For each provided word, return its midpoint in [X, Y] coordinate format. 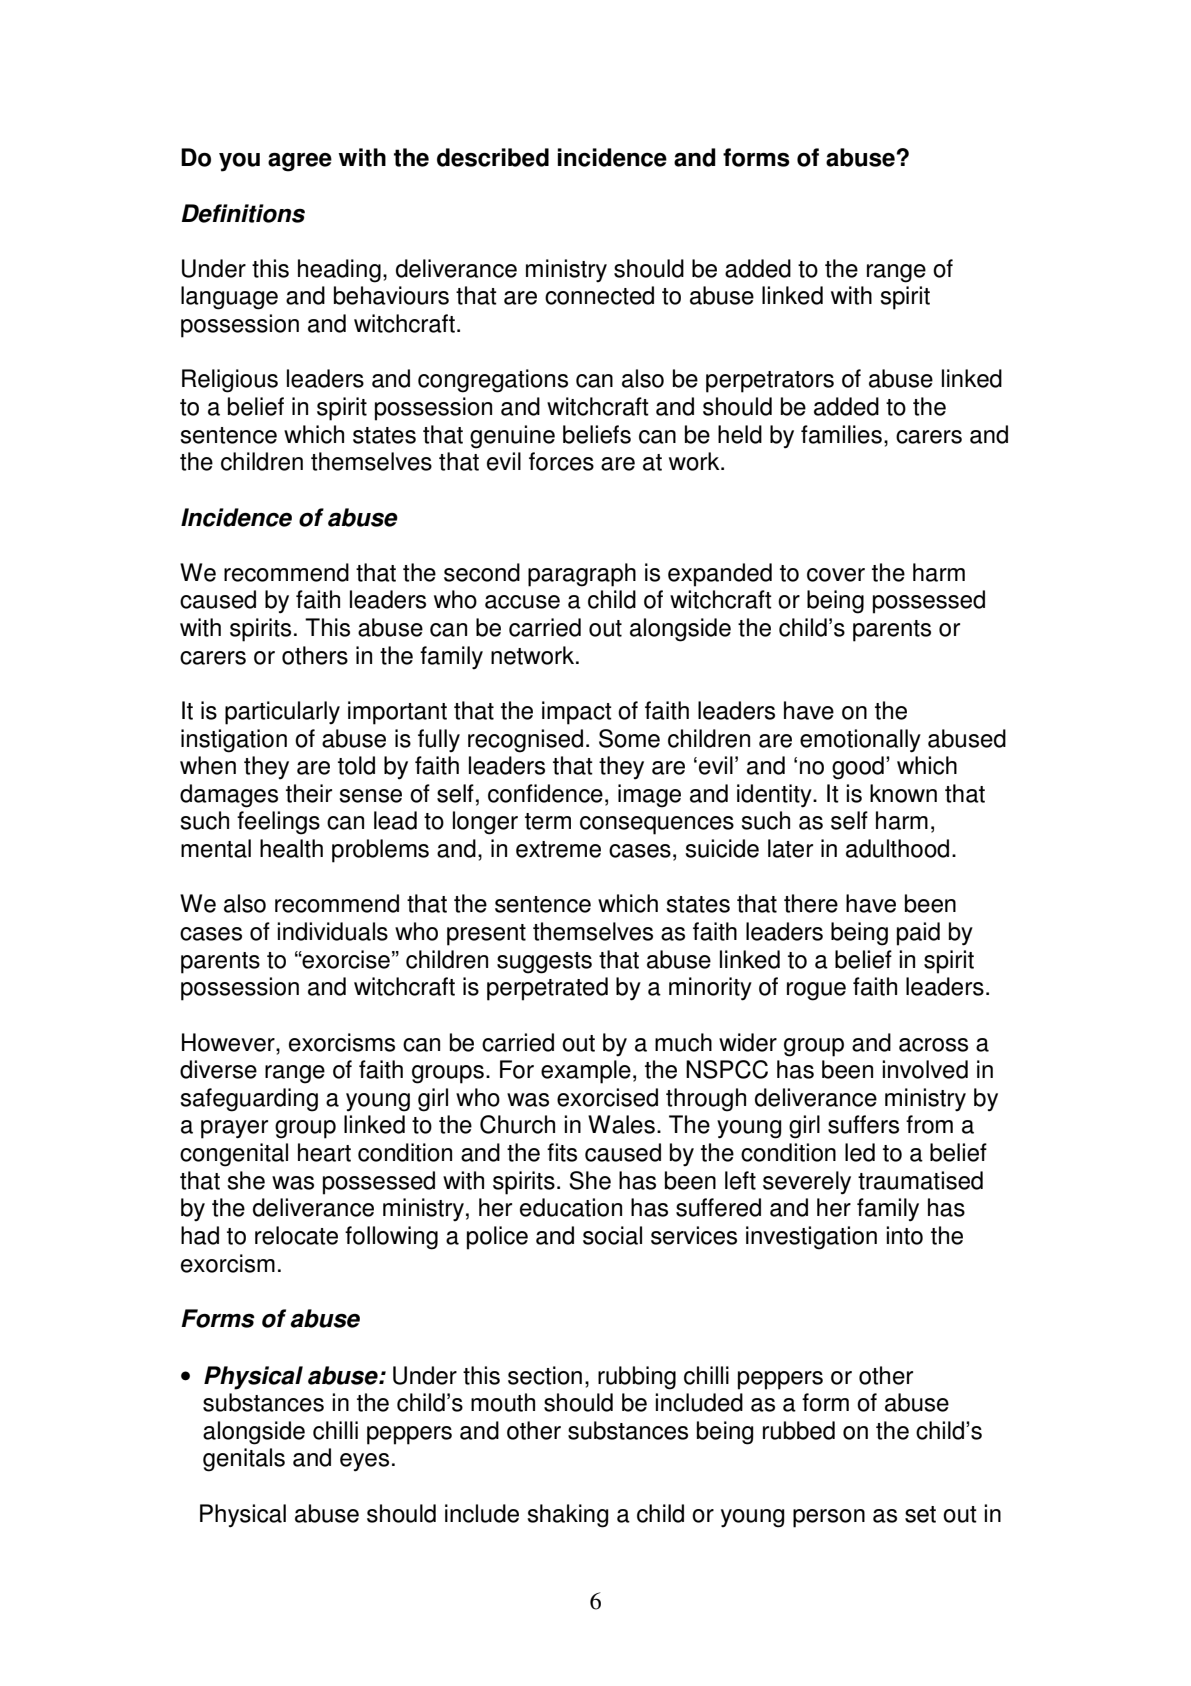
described [493, 157]
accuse [522, 602]
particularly [282, 713]
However [229, 1042]
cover [836, 575]
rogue [816, 991]
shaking [568, 1516]
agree [300, 162]
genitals [244, 1460]
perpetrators [770, 382]
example [586, 1072]
